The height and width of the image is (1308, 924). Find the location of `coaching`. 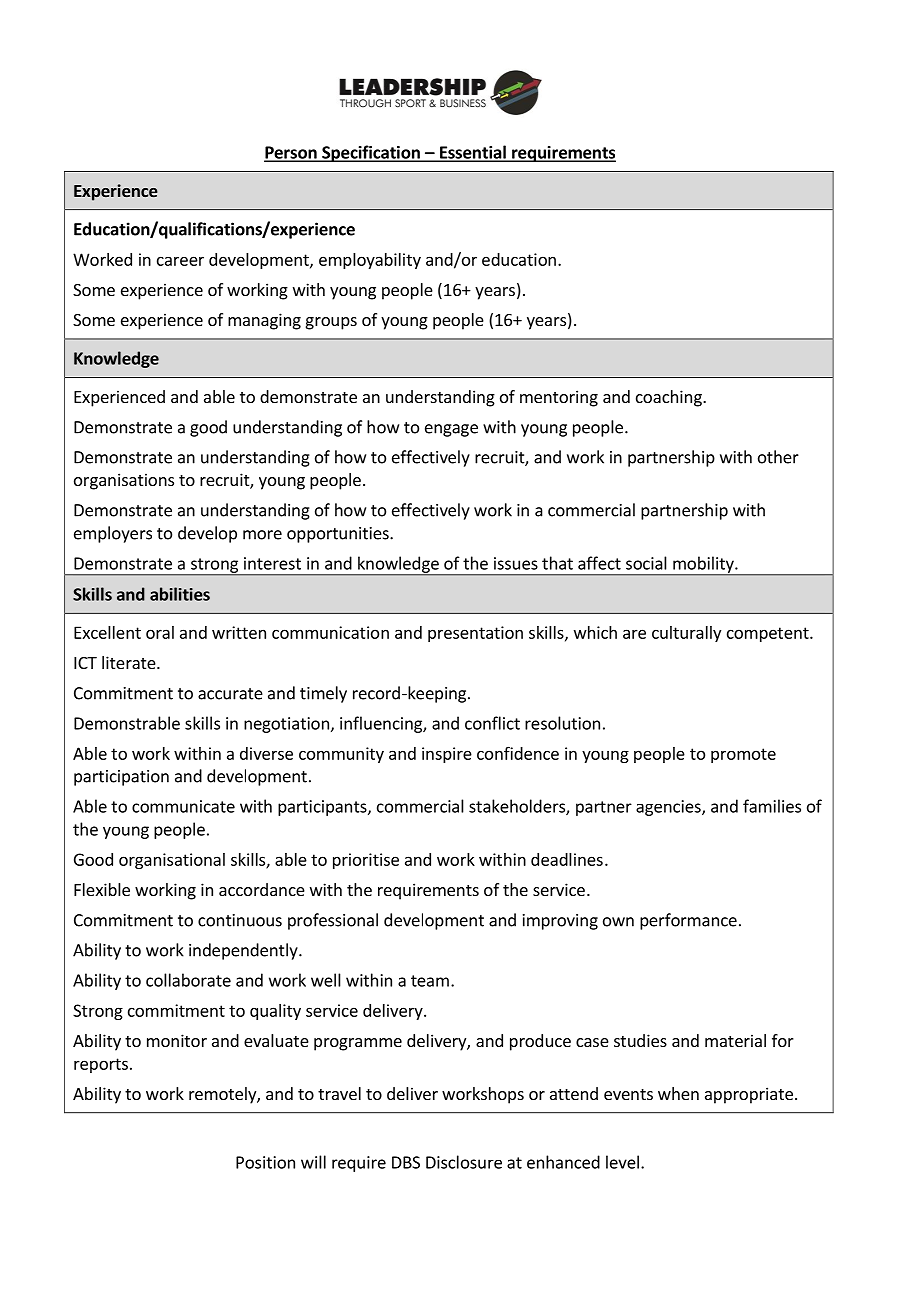

coaching is located at coordinates (670, 398).
